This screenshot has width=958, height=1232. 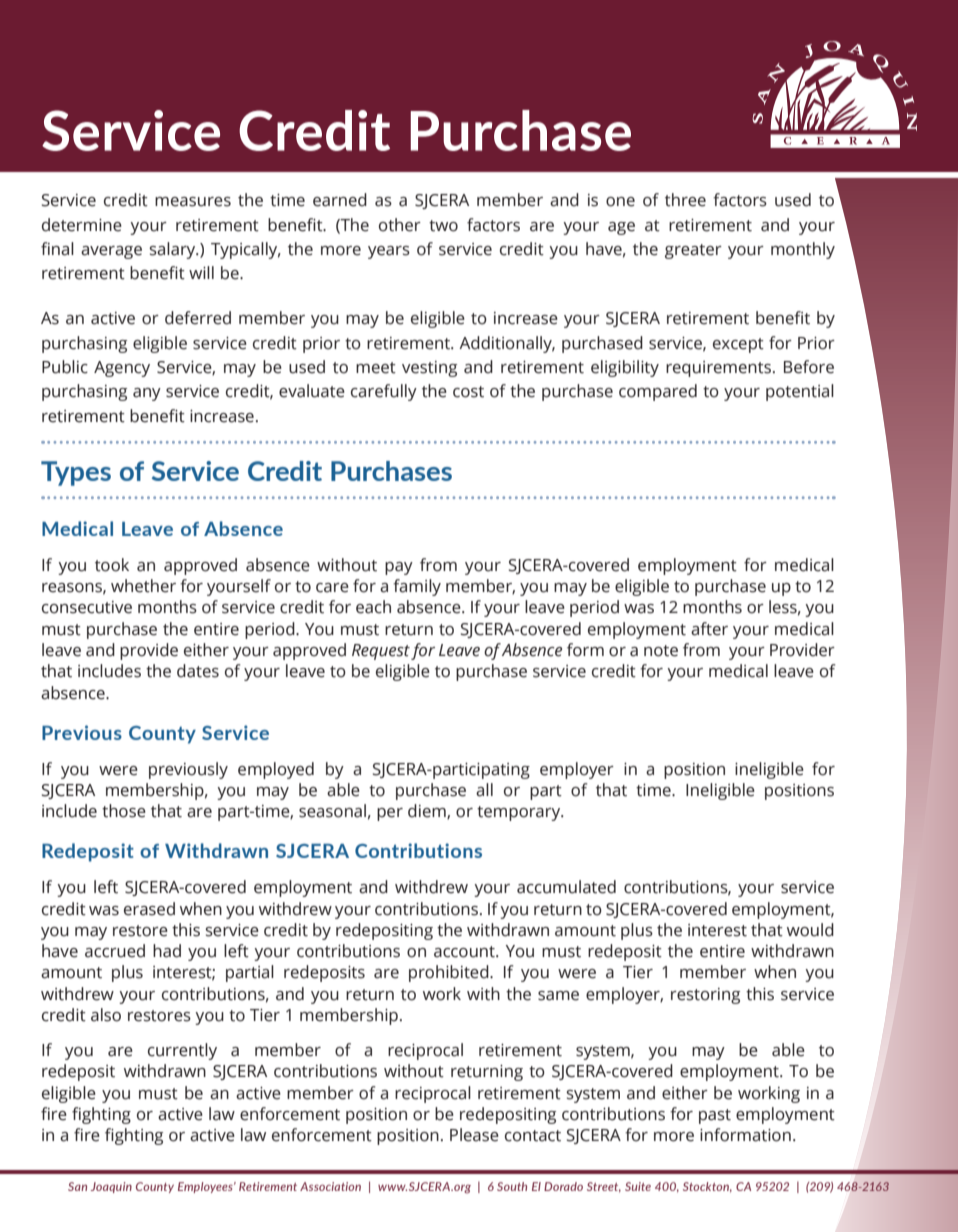 What do you see at coordinates (450, 973) in the screenshot?
I see `prohibited` at bounding box center [450, 973].
